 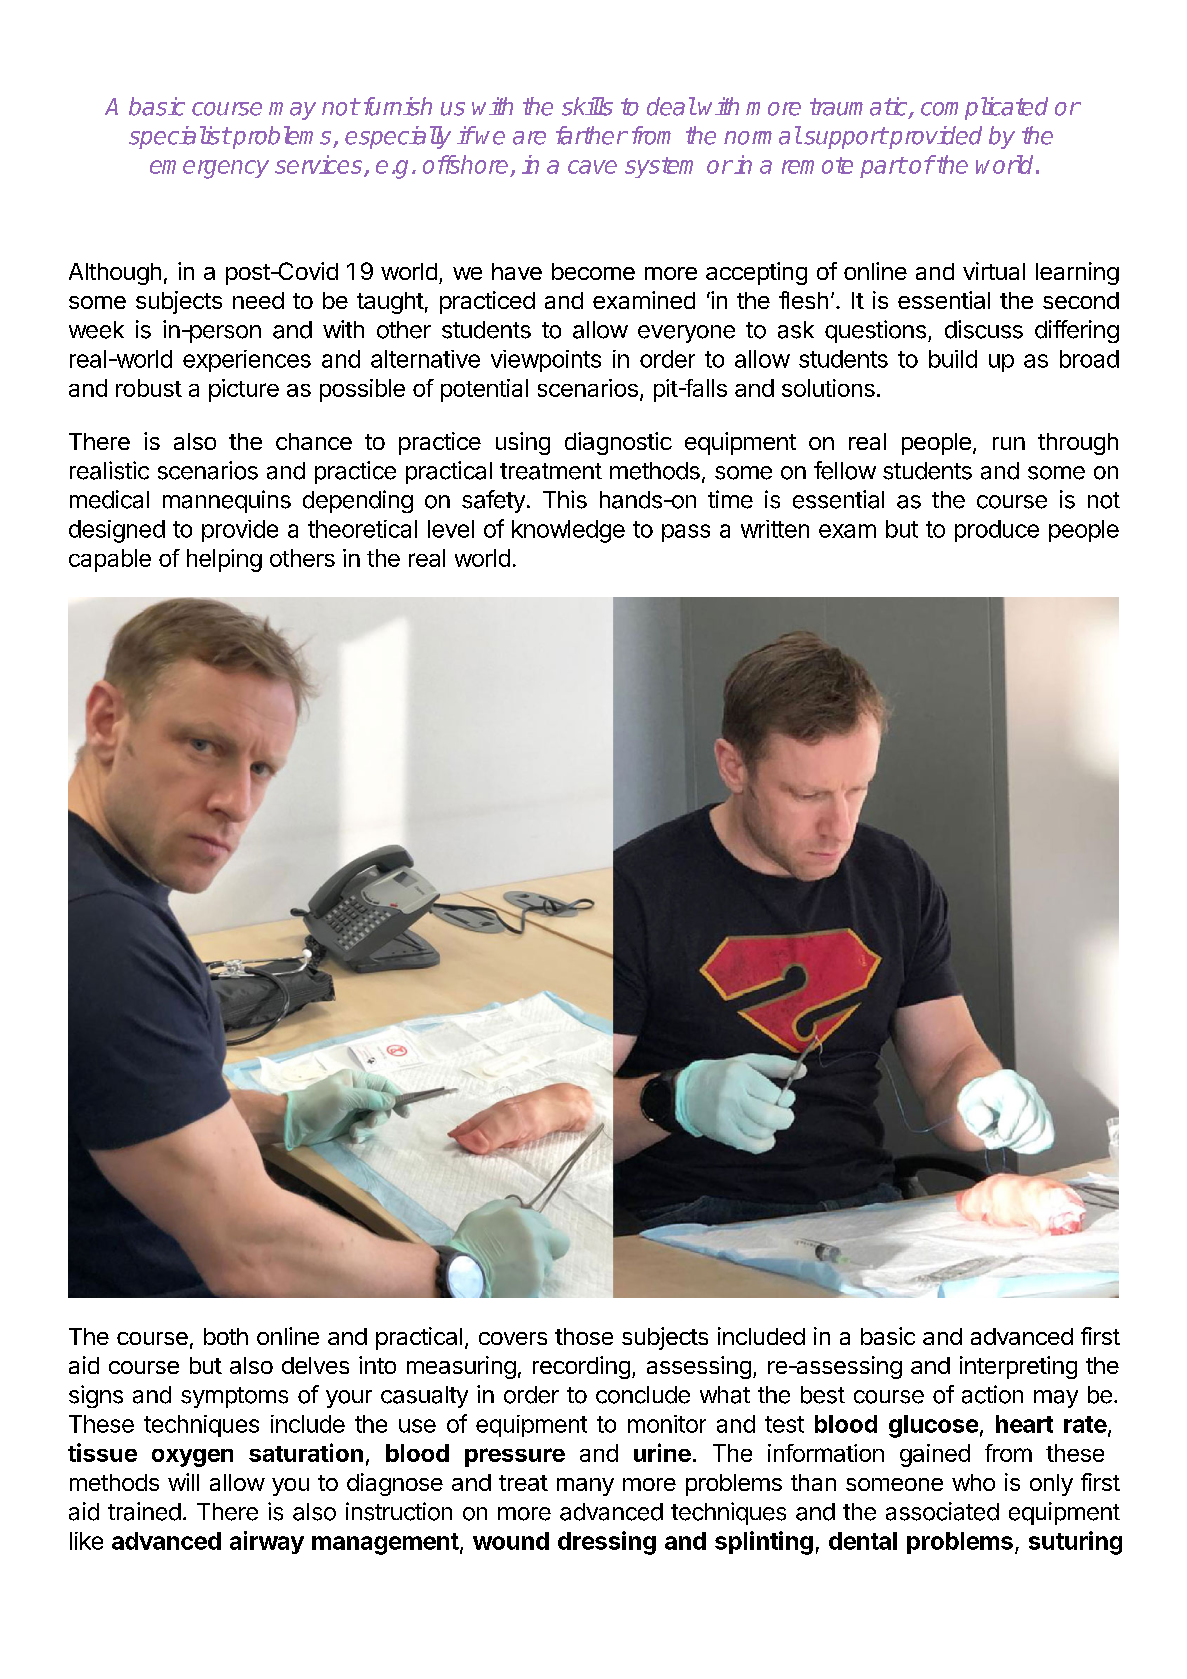 I want to click on farther, so click(x=591, y=135).
